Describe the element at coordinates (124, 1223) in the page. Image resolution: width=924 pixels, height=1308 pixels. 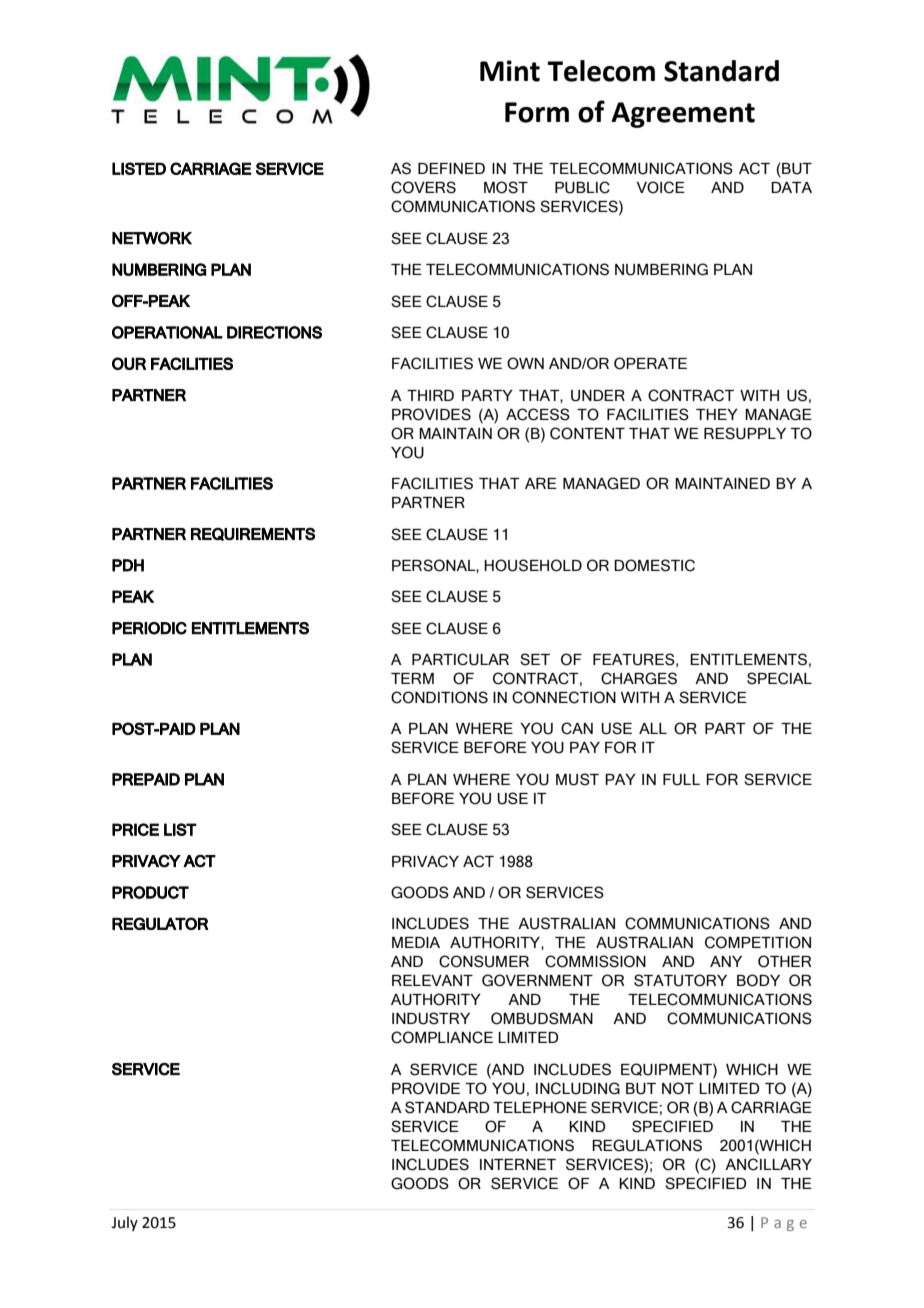
I see `July` at that location.
